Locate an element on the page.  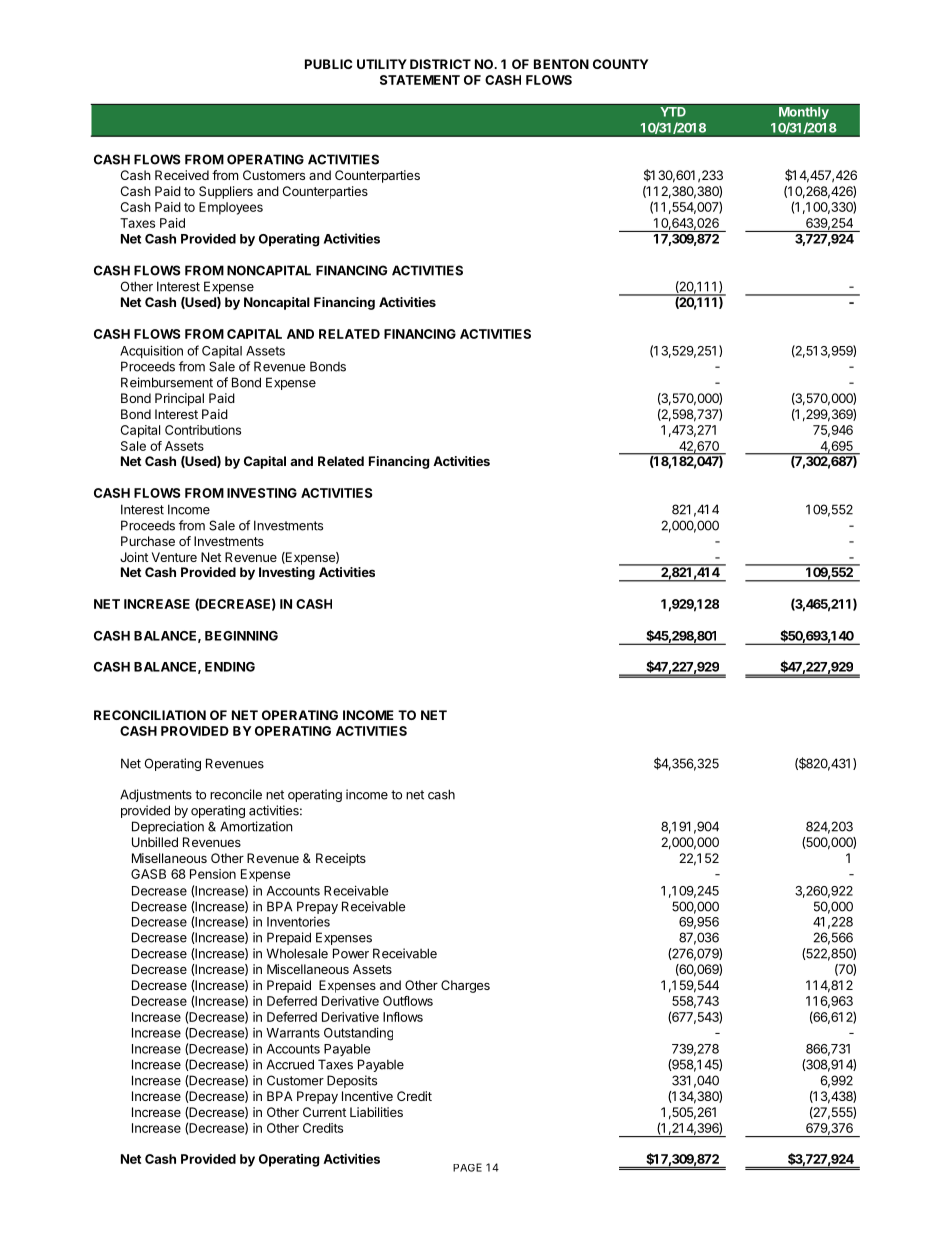
Contributions is located at coordinates (203, 430).
